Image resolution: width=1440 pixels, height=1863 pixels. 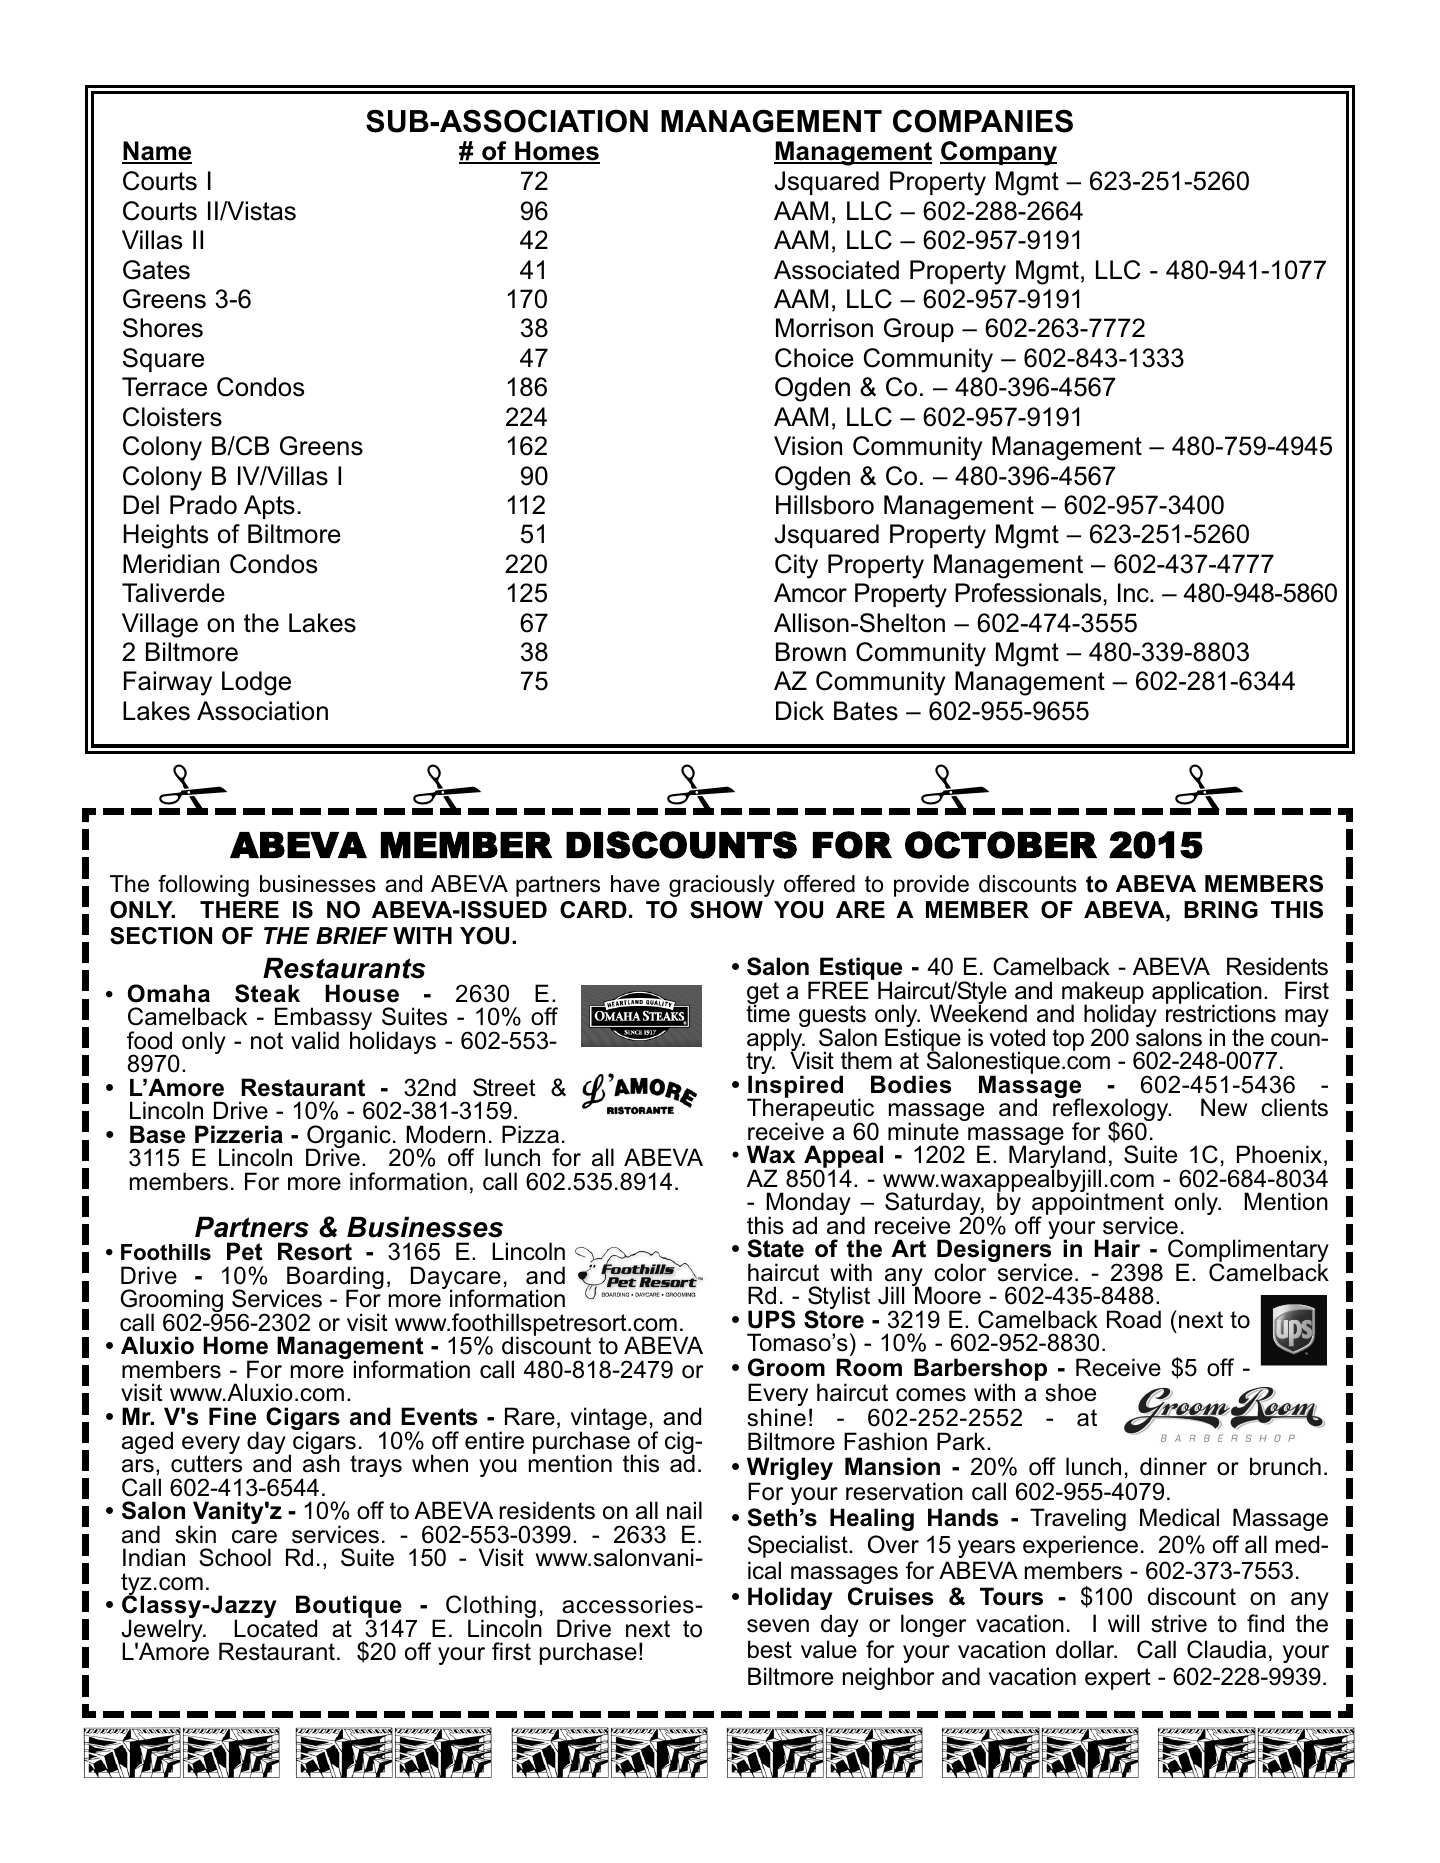 What do you see at coordinates (239, 909) in the document?
I see `THERE` at bounding box center [239, 909].
